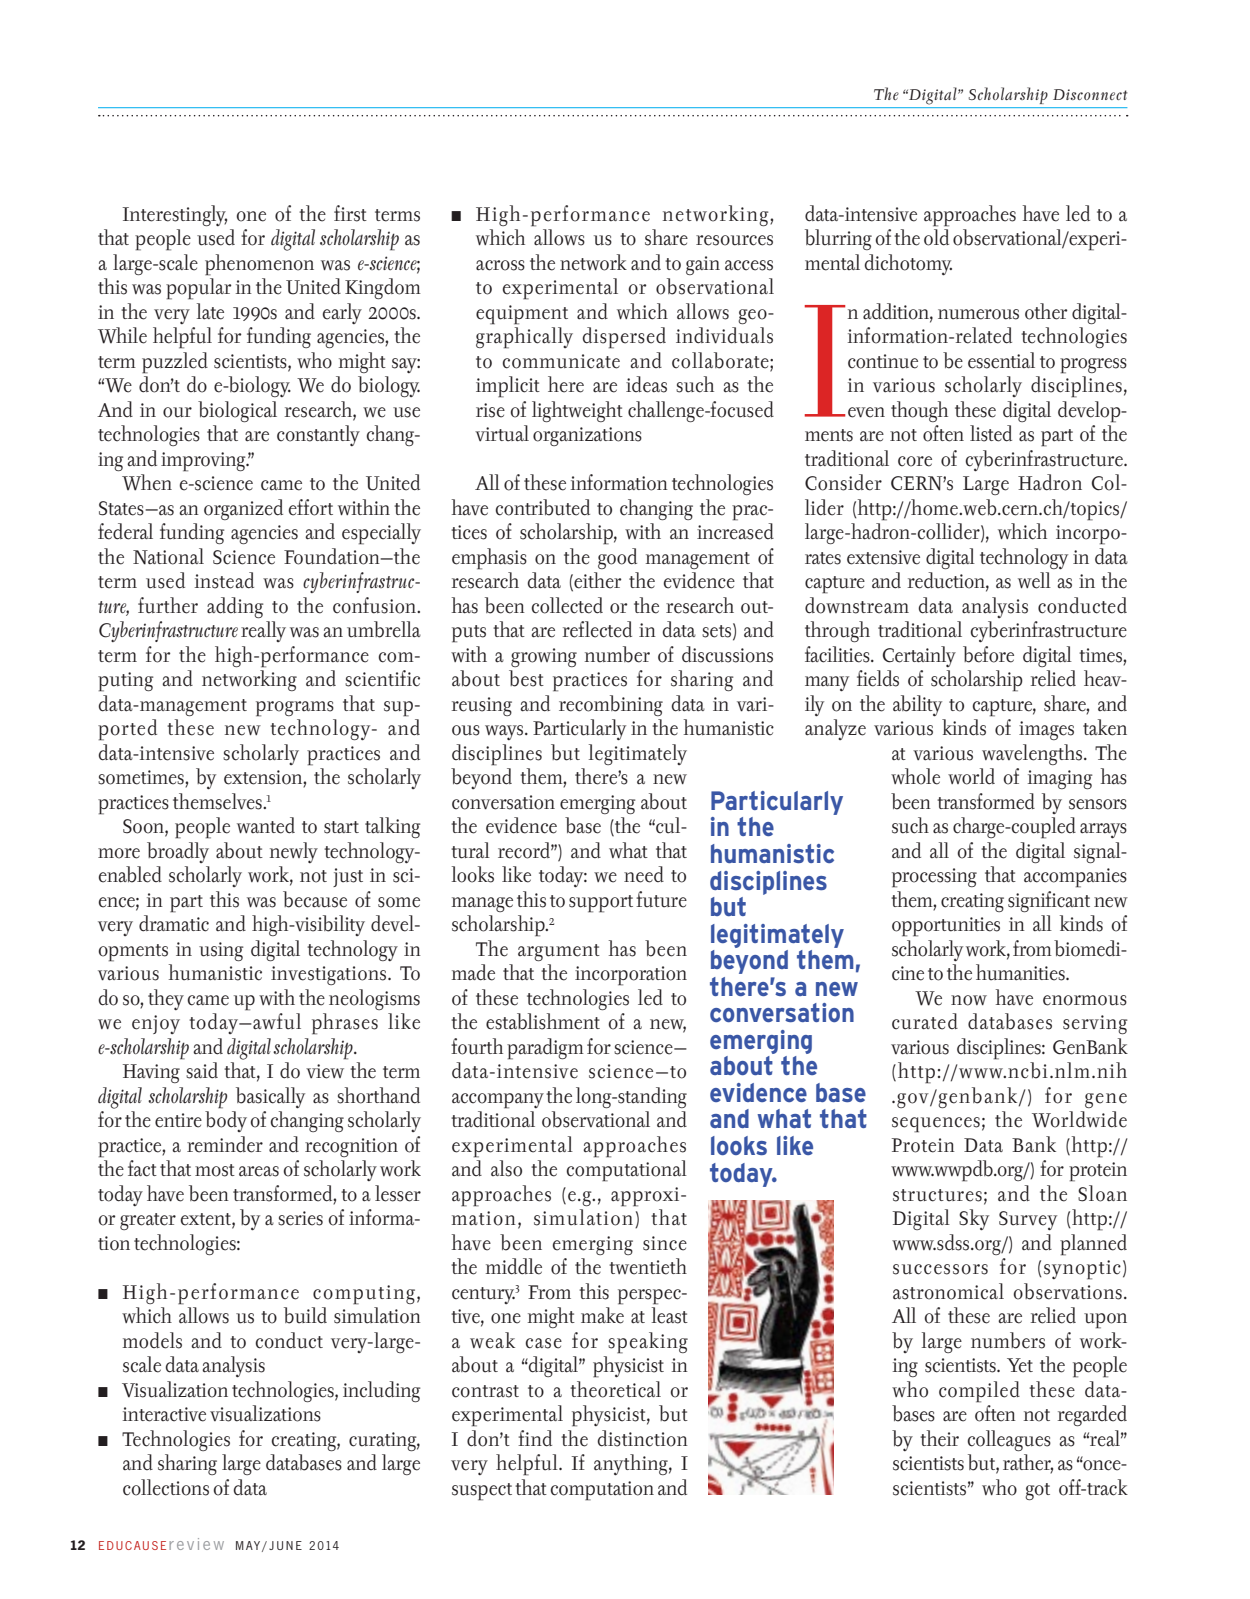  What do you see at coordinates (166, 999) in the screenshot?
I see `they` at bounding box center [166, 999].
